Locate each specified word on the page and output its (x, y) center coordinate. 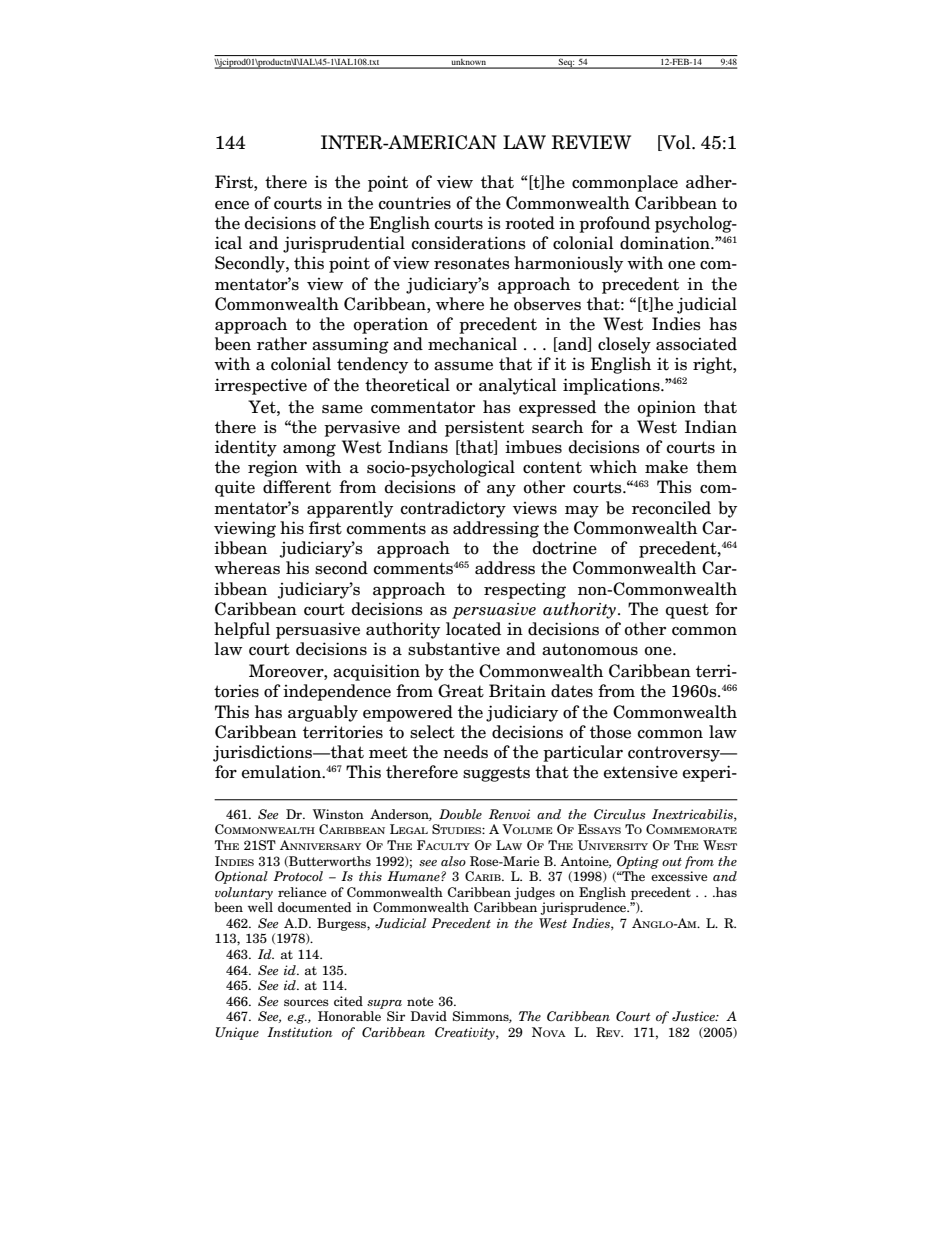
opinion (667, 408)
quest (687, 611)
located (473, 629)
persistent (484, 428)
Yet (263, 407)
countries (415, 203)
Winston (338, 814)
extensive (641, 772)
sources (306, 1002)
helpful (242, 630)
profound (614, 224)
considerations (469, 243)
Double (460, 814)
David (428, 1016)
